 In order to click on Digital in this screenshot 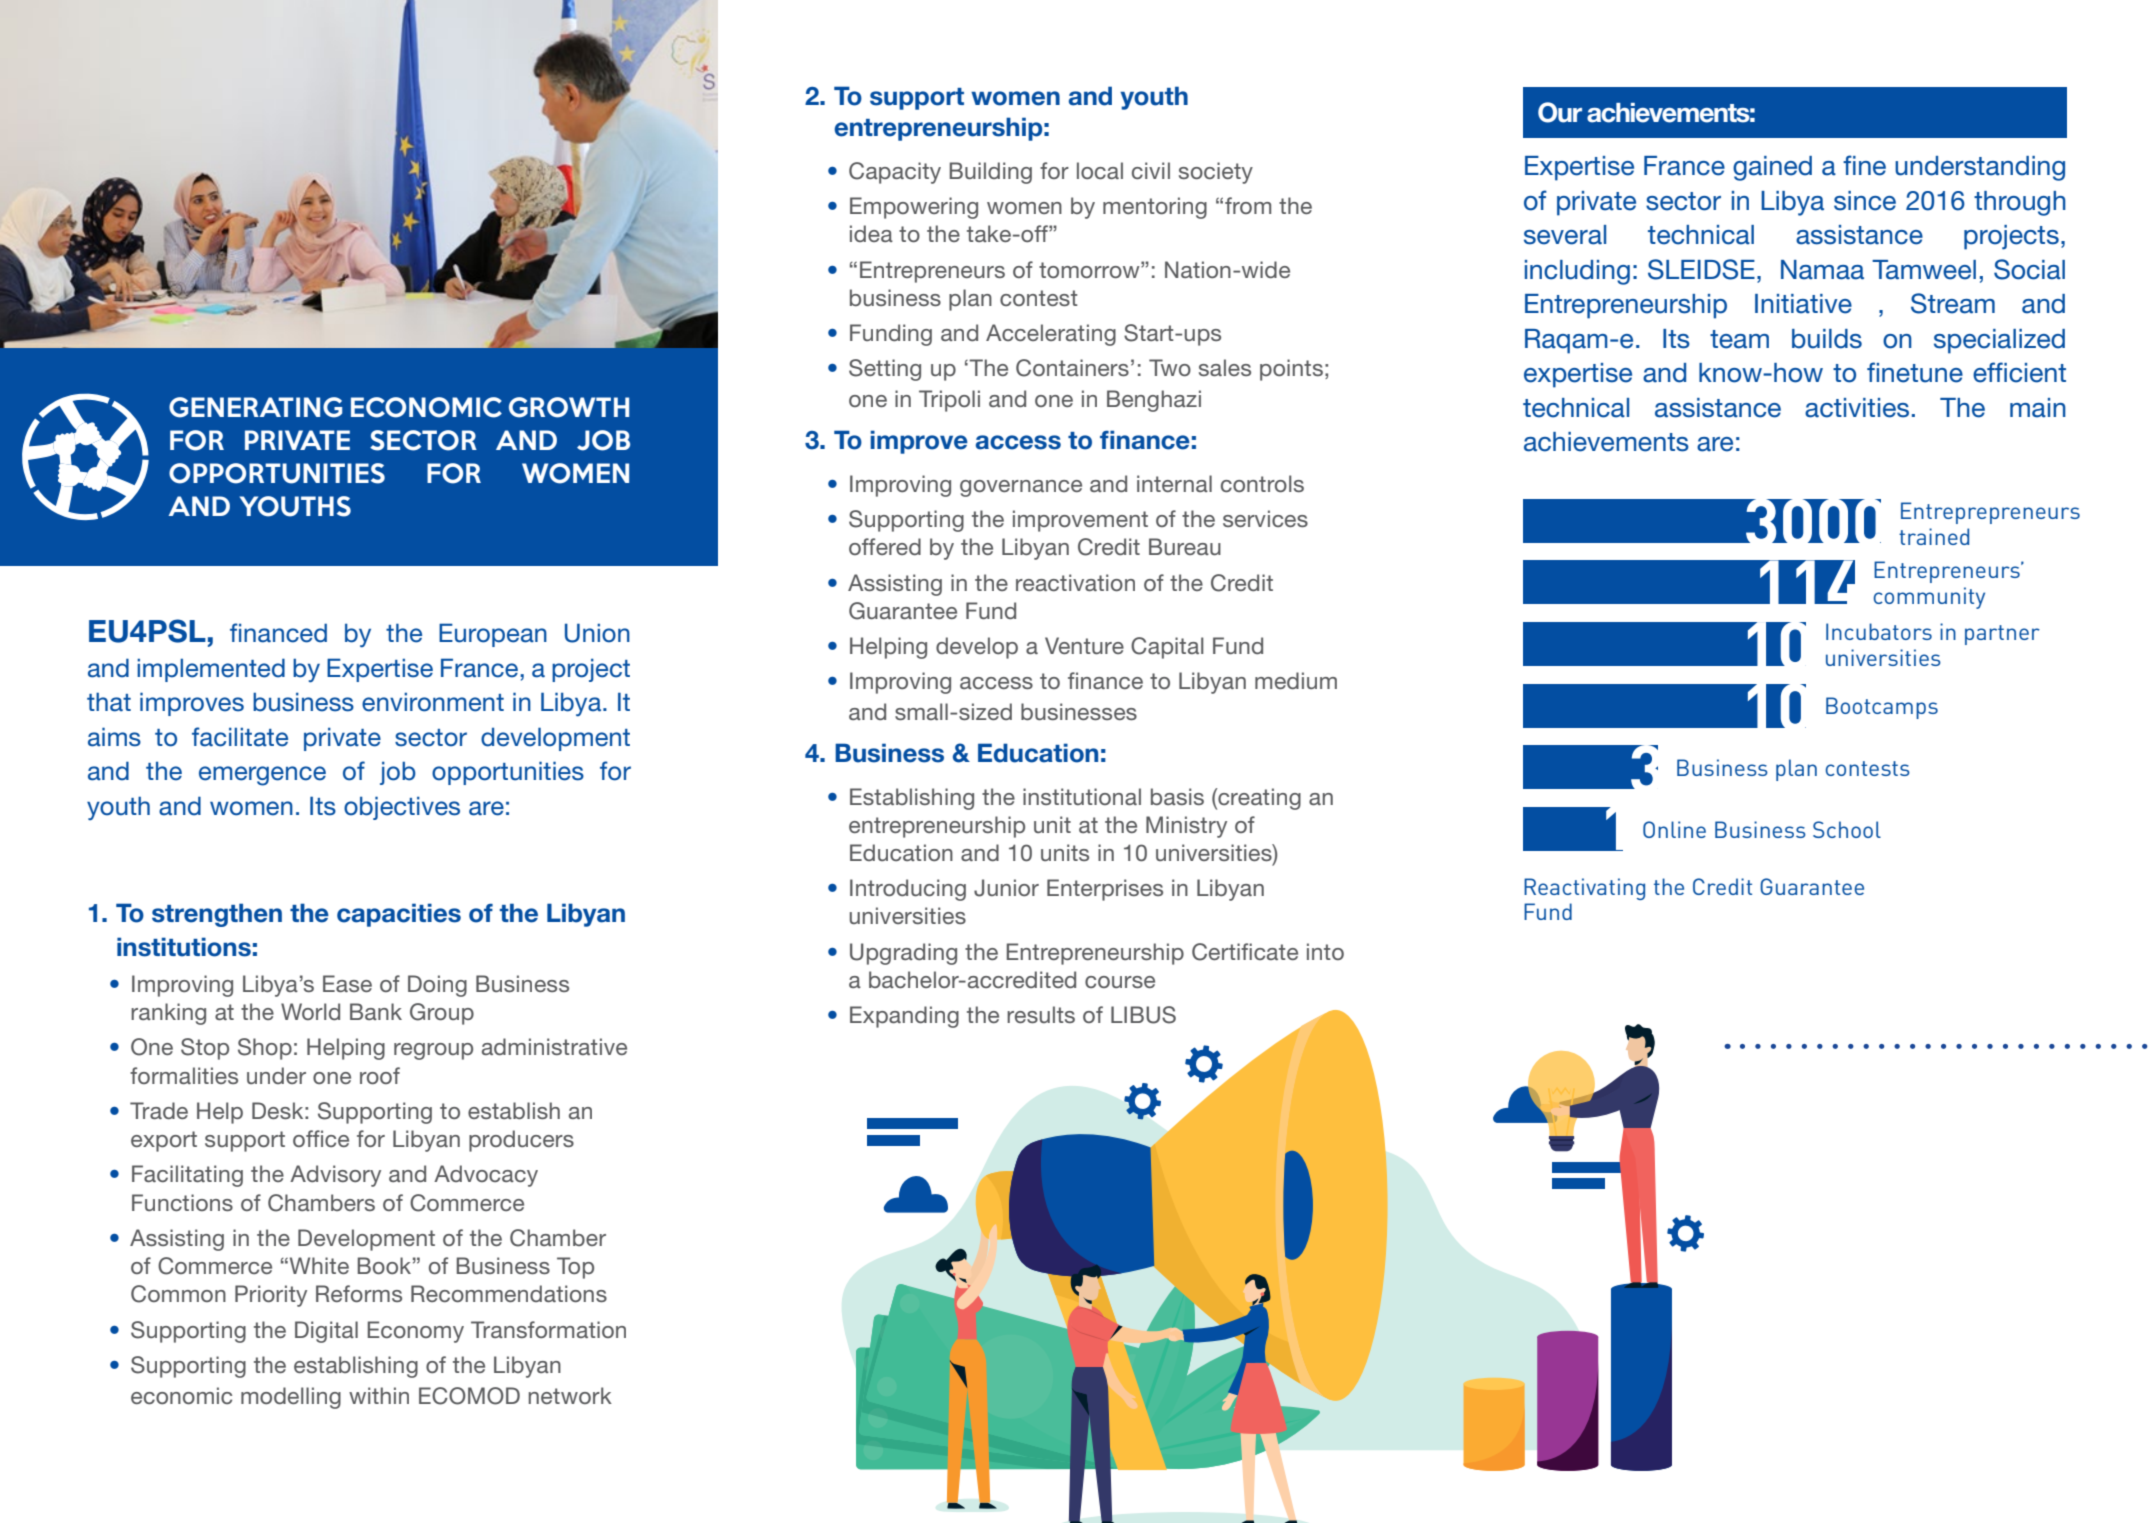, I will do `click(326, 1332)`.
